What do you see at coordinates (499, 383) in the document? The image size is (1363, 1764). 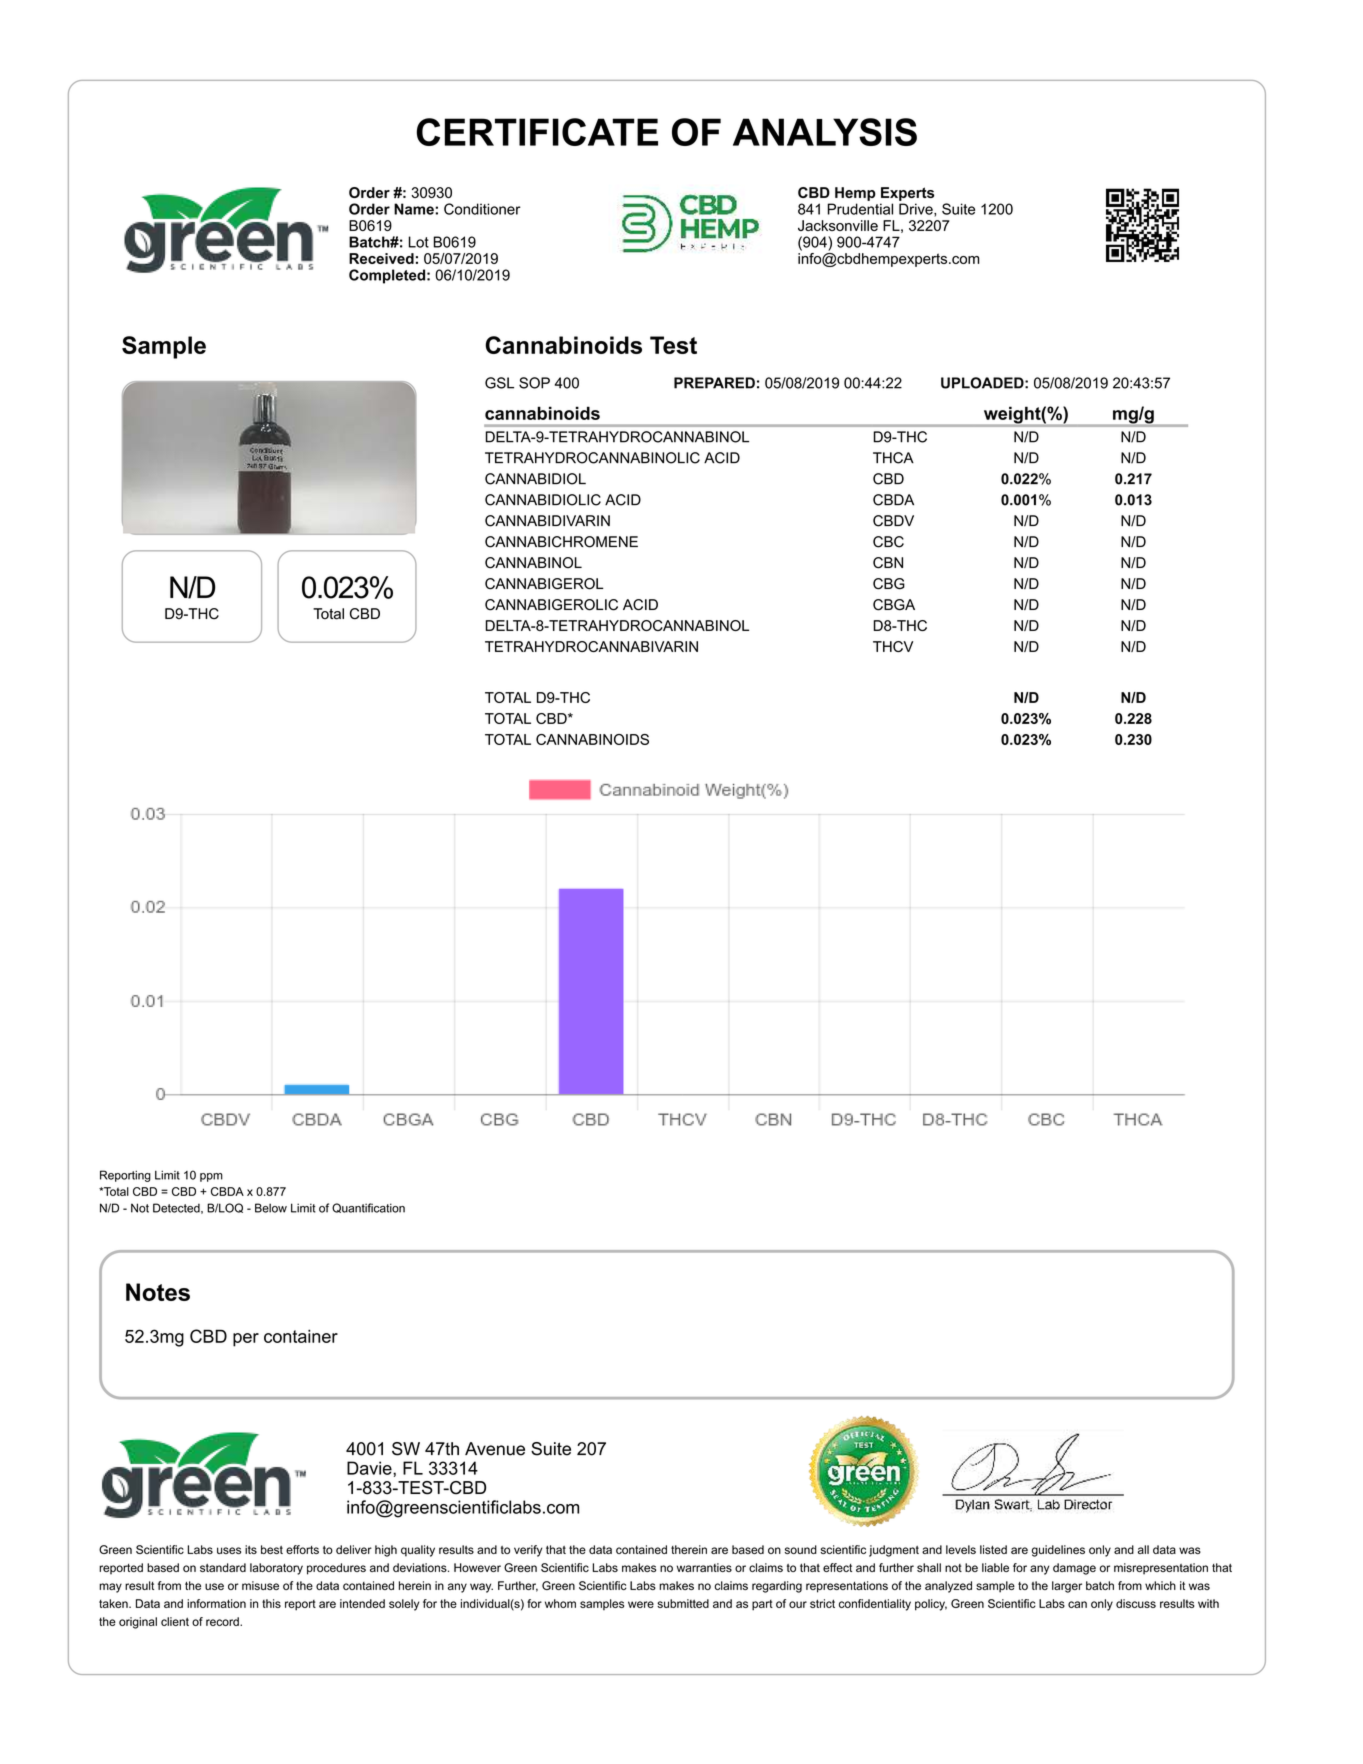 I see `GSL` at bounding box center [499, 383].
